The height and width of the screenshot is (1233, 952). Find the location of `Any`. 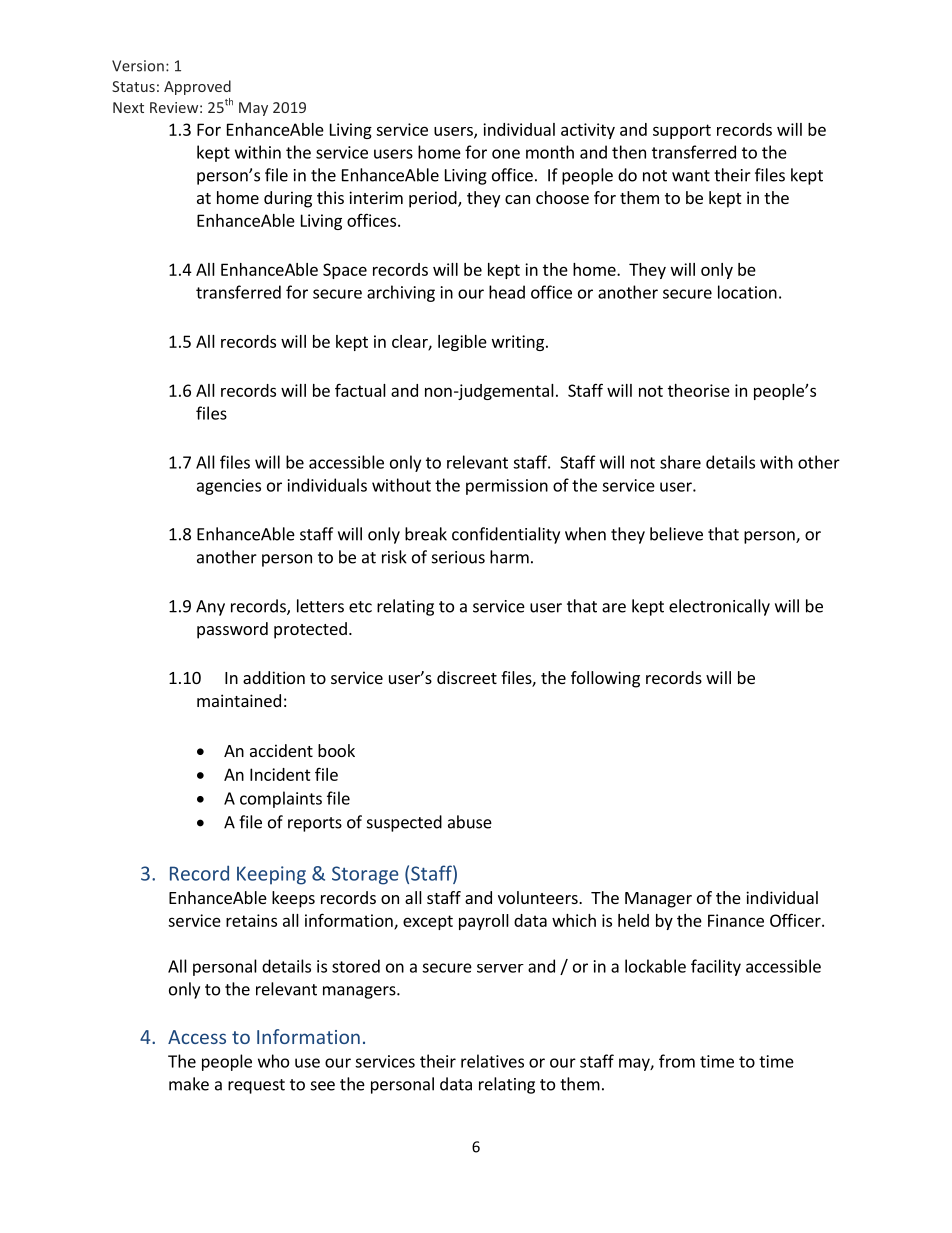

Any is located at coordinates (210, 608).
